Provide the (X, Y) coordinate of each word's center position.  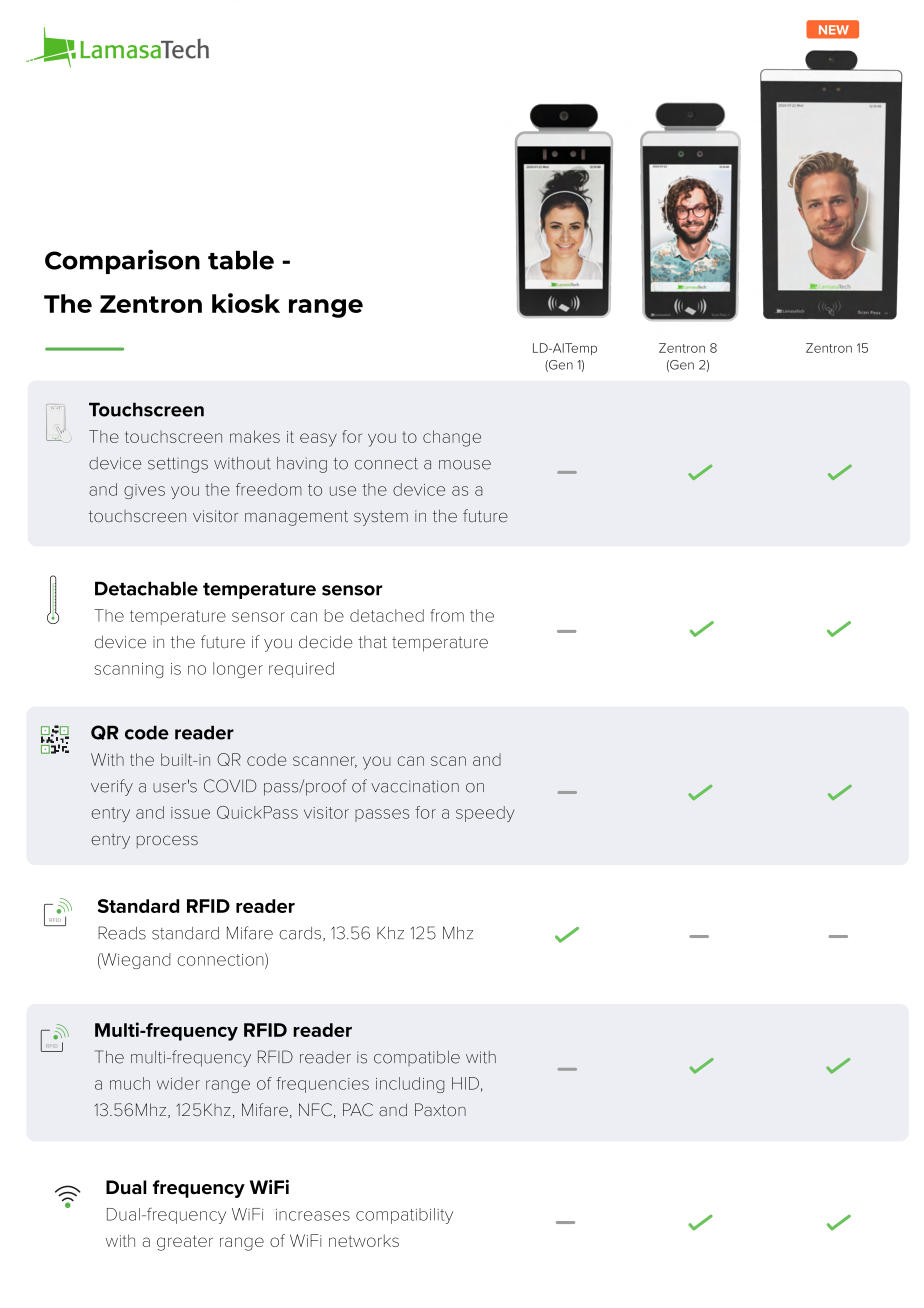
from (447, 615)
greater (185, 1243)
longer (238, 670)
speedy (485, 814)
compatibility (404, 1216)
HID (465, 1083)
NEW (834, 30)
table (241, 260)
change (452, 438)
